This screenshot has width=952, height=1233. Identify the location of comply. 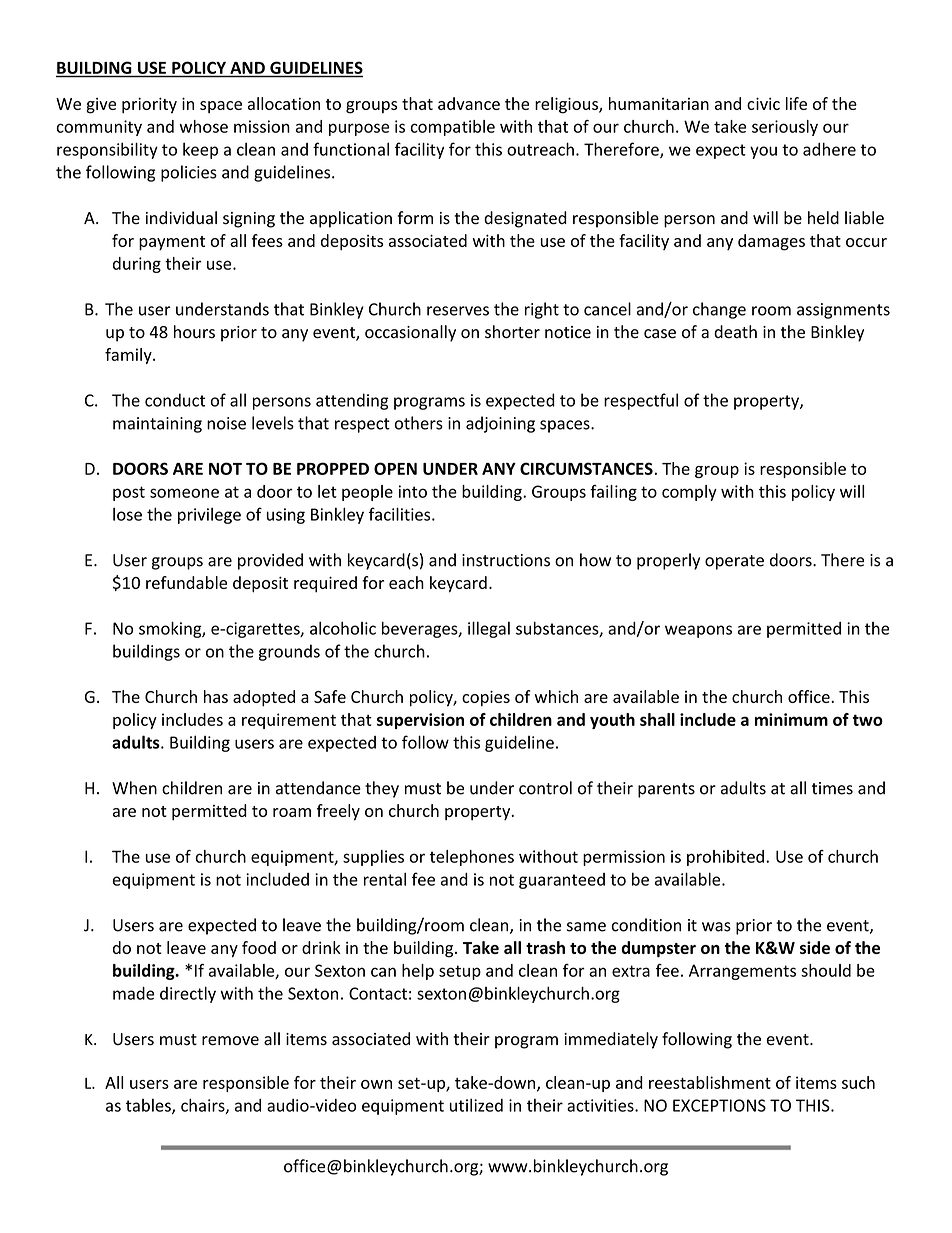
(689, 493).
